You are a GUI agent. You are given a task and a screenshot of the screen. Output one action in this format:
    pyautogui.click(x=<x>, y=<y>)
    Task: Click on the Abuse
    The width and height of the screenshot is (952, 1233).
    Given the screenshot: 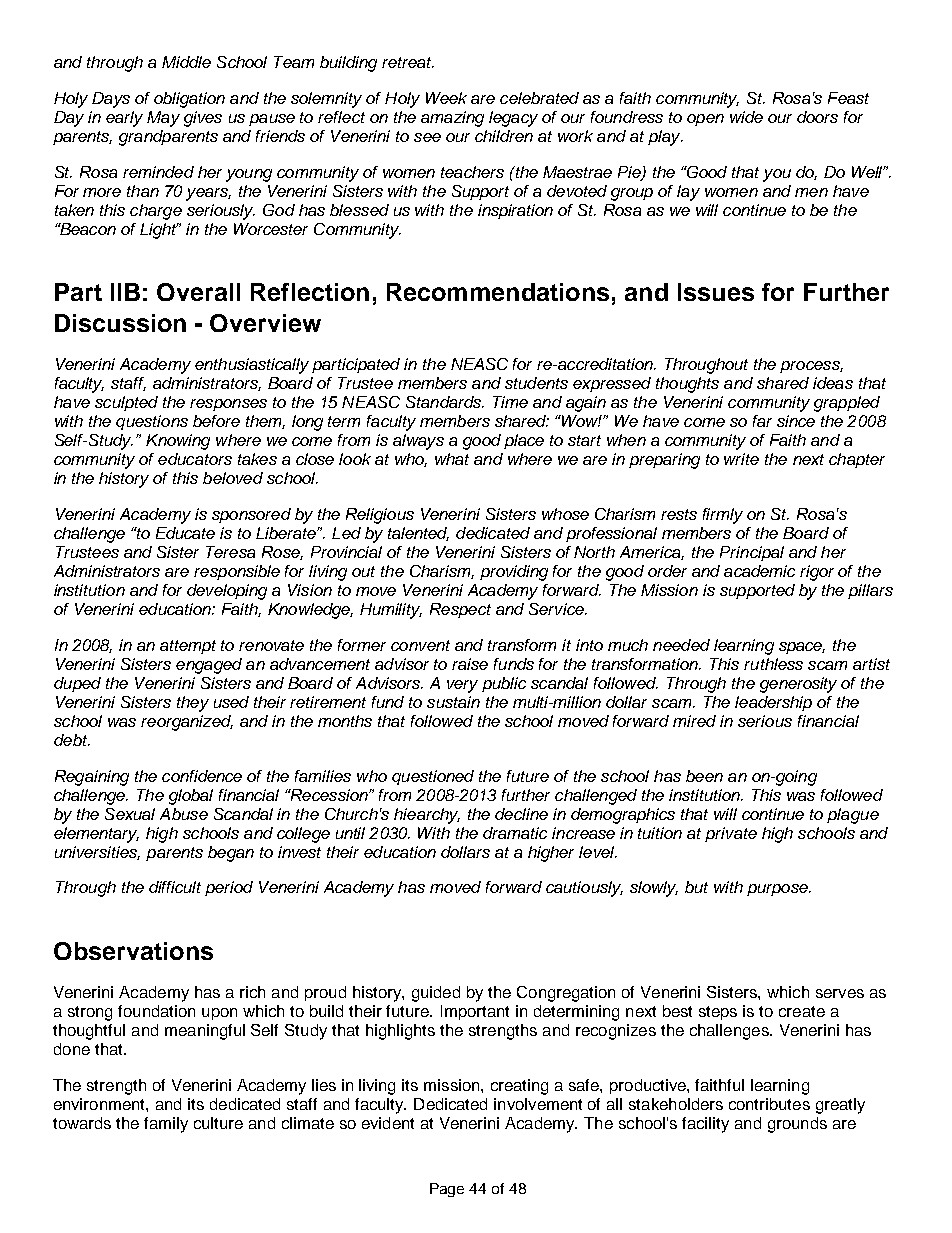 What is the action you would take?
    pyautogui.click(x=184, y=814)
